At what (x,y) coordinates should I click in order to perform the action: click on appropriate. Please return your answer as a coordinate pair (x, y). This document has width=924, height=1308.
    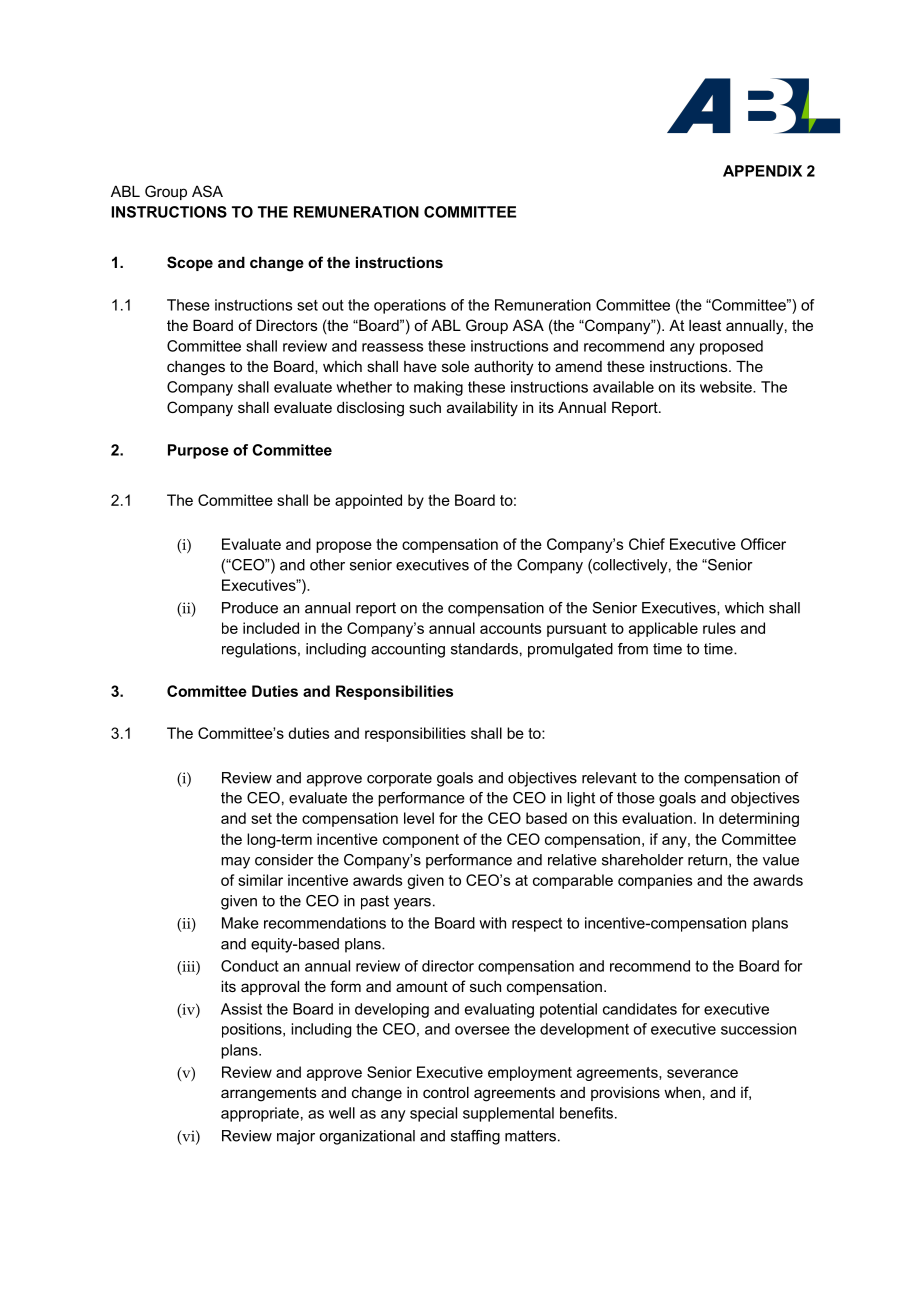
    Looking at the image, I should click on (260, 1114).
